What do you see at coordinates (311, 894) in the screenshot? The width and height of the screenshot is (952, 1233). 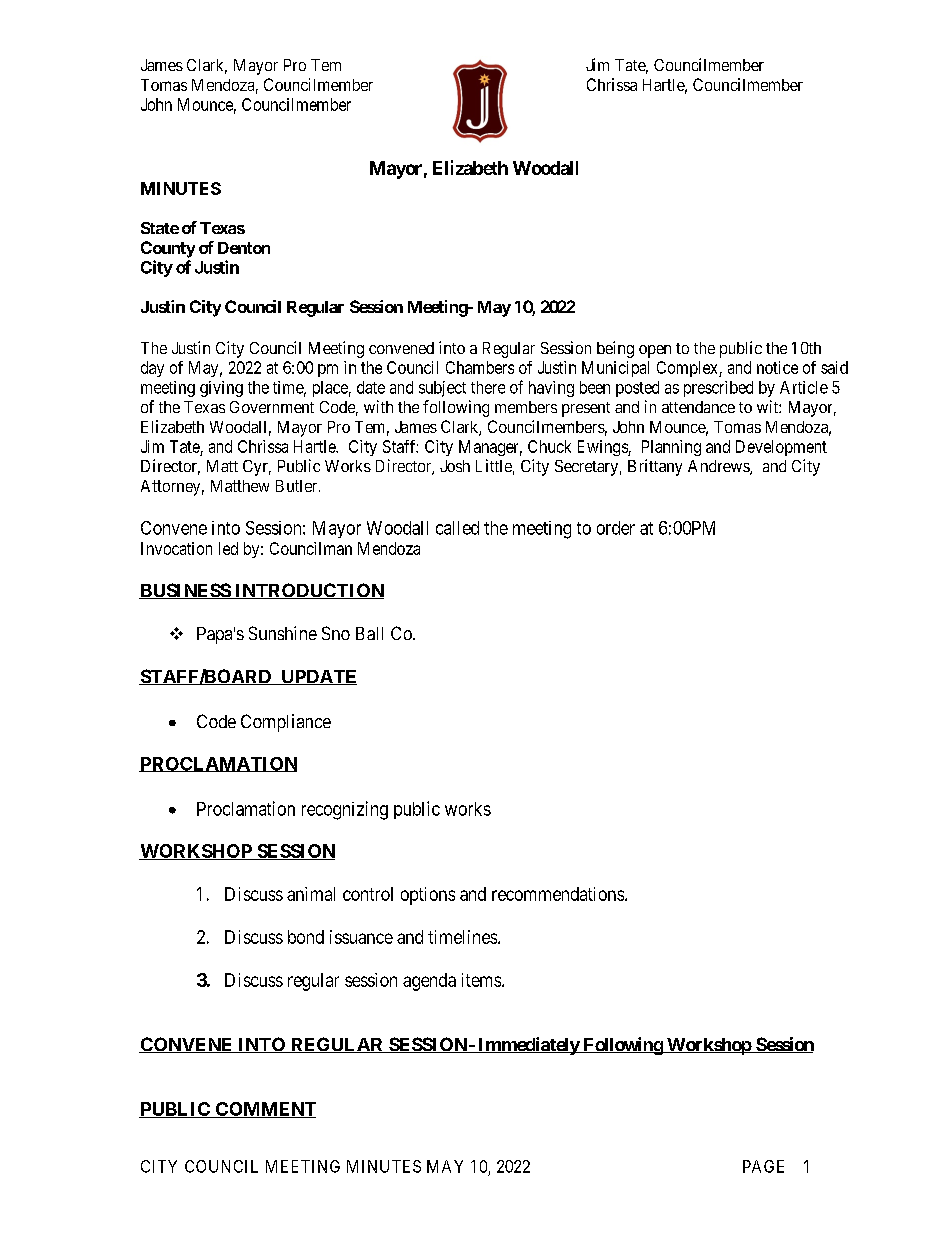 I see `animal` at bounding box center [311, 894].
